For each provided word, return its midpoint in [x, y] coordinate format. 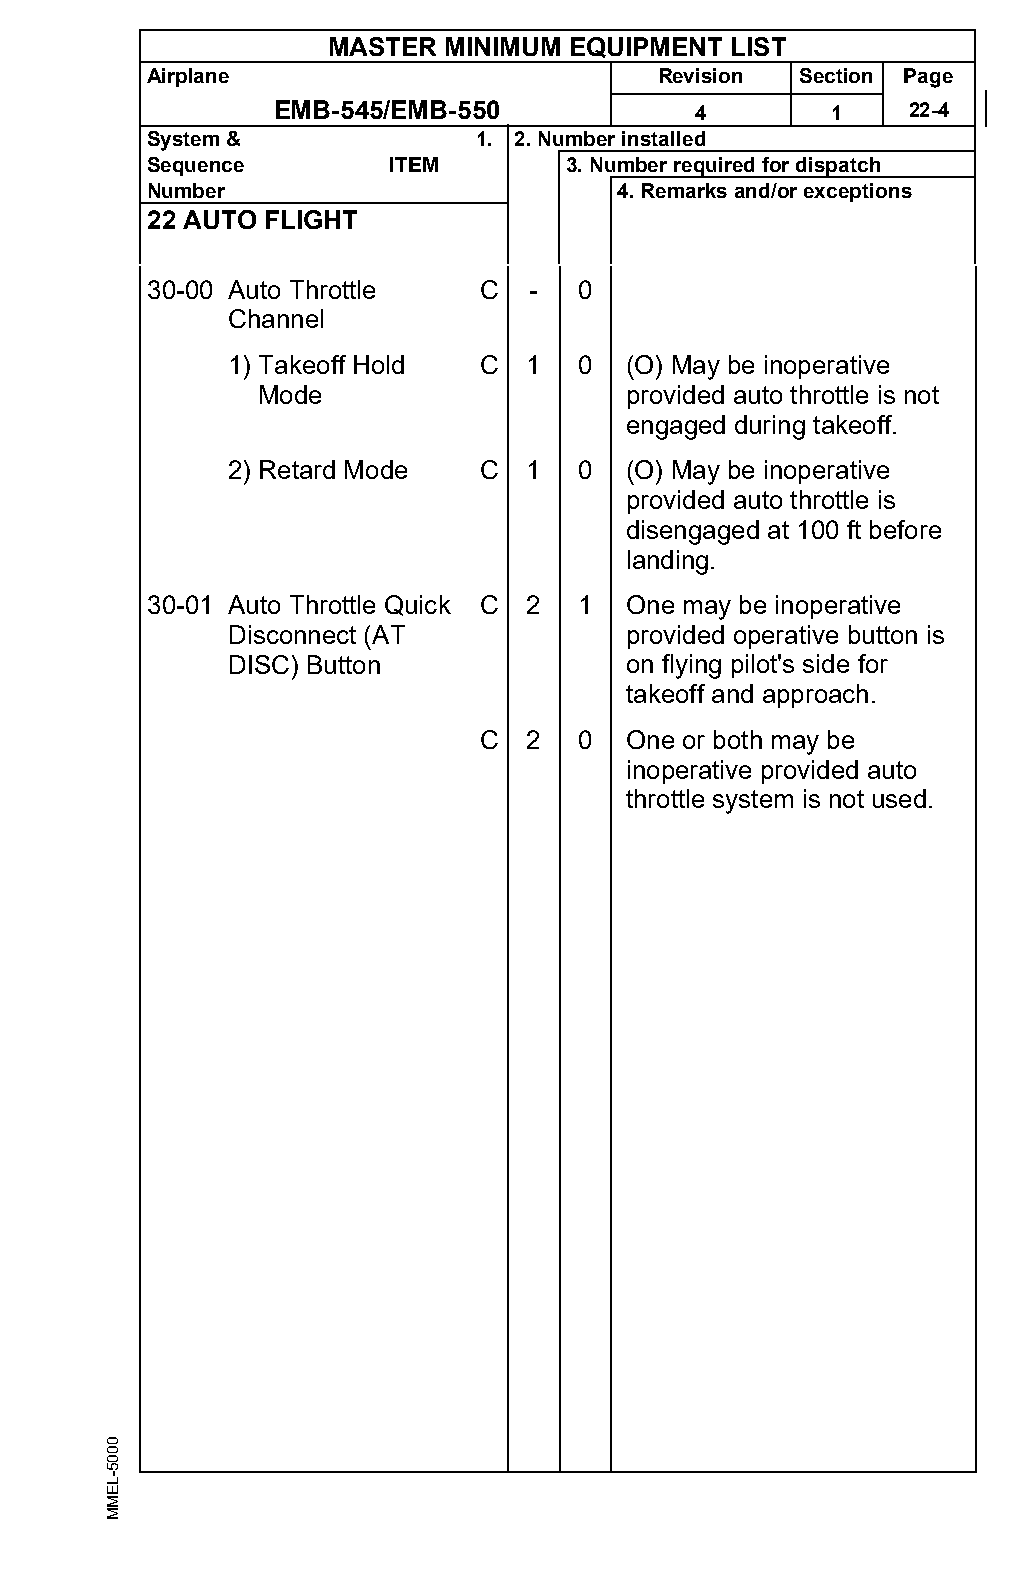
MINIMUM [503, 46]
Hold [379, 364]
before [905, 529]
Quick [418, 605]
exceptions [858, 192]
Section [836, 75]
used [899, 798]
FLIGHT [311, 219]
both [738, 739]
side [826, 663]
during [770, 427]
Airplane [188, 77]
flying [691, 666]
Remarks [684, 190]
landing [668, 562]
